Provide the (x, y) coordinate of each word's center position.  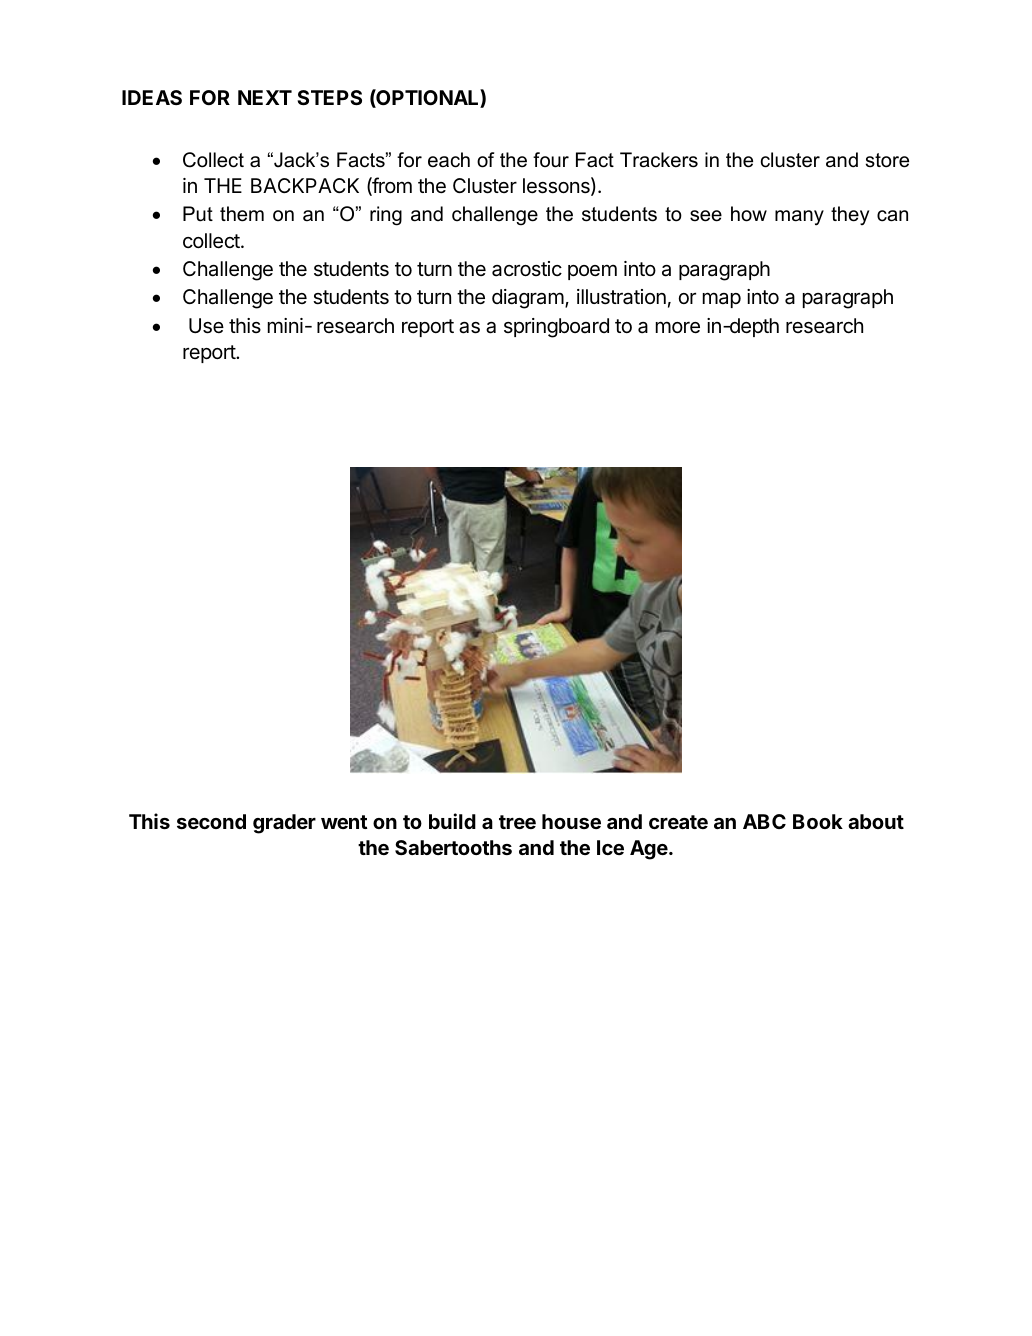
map (722, 300)
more (678, 327)
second (211, 821)
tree (517, 822)
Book (818, 821)
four (551, 160)
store (887, 160)
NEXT (265, 97)
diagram (528, 299)
